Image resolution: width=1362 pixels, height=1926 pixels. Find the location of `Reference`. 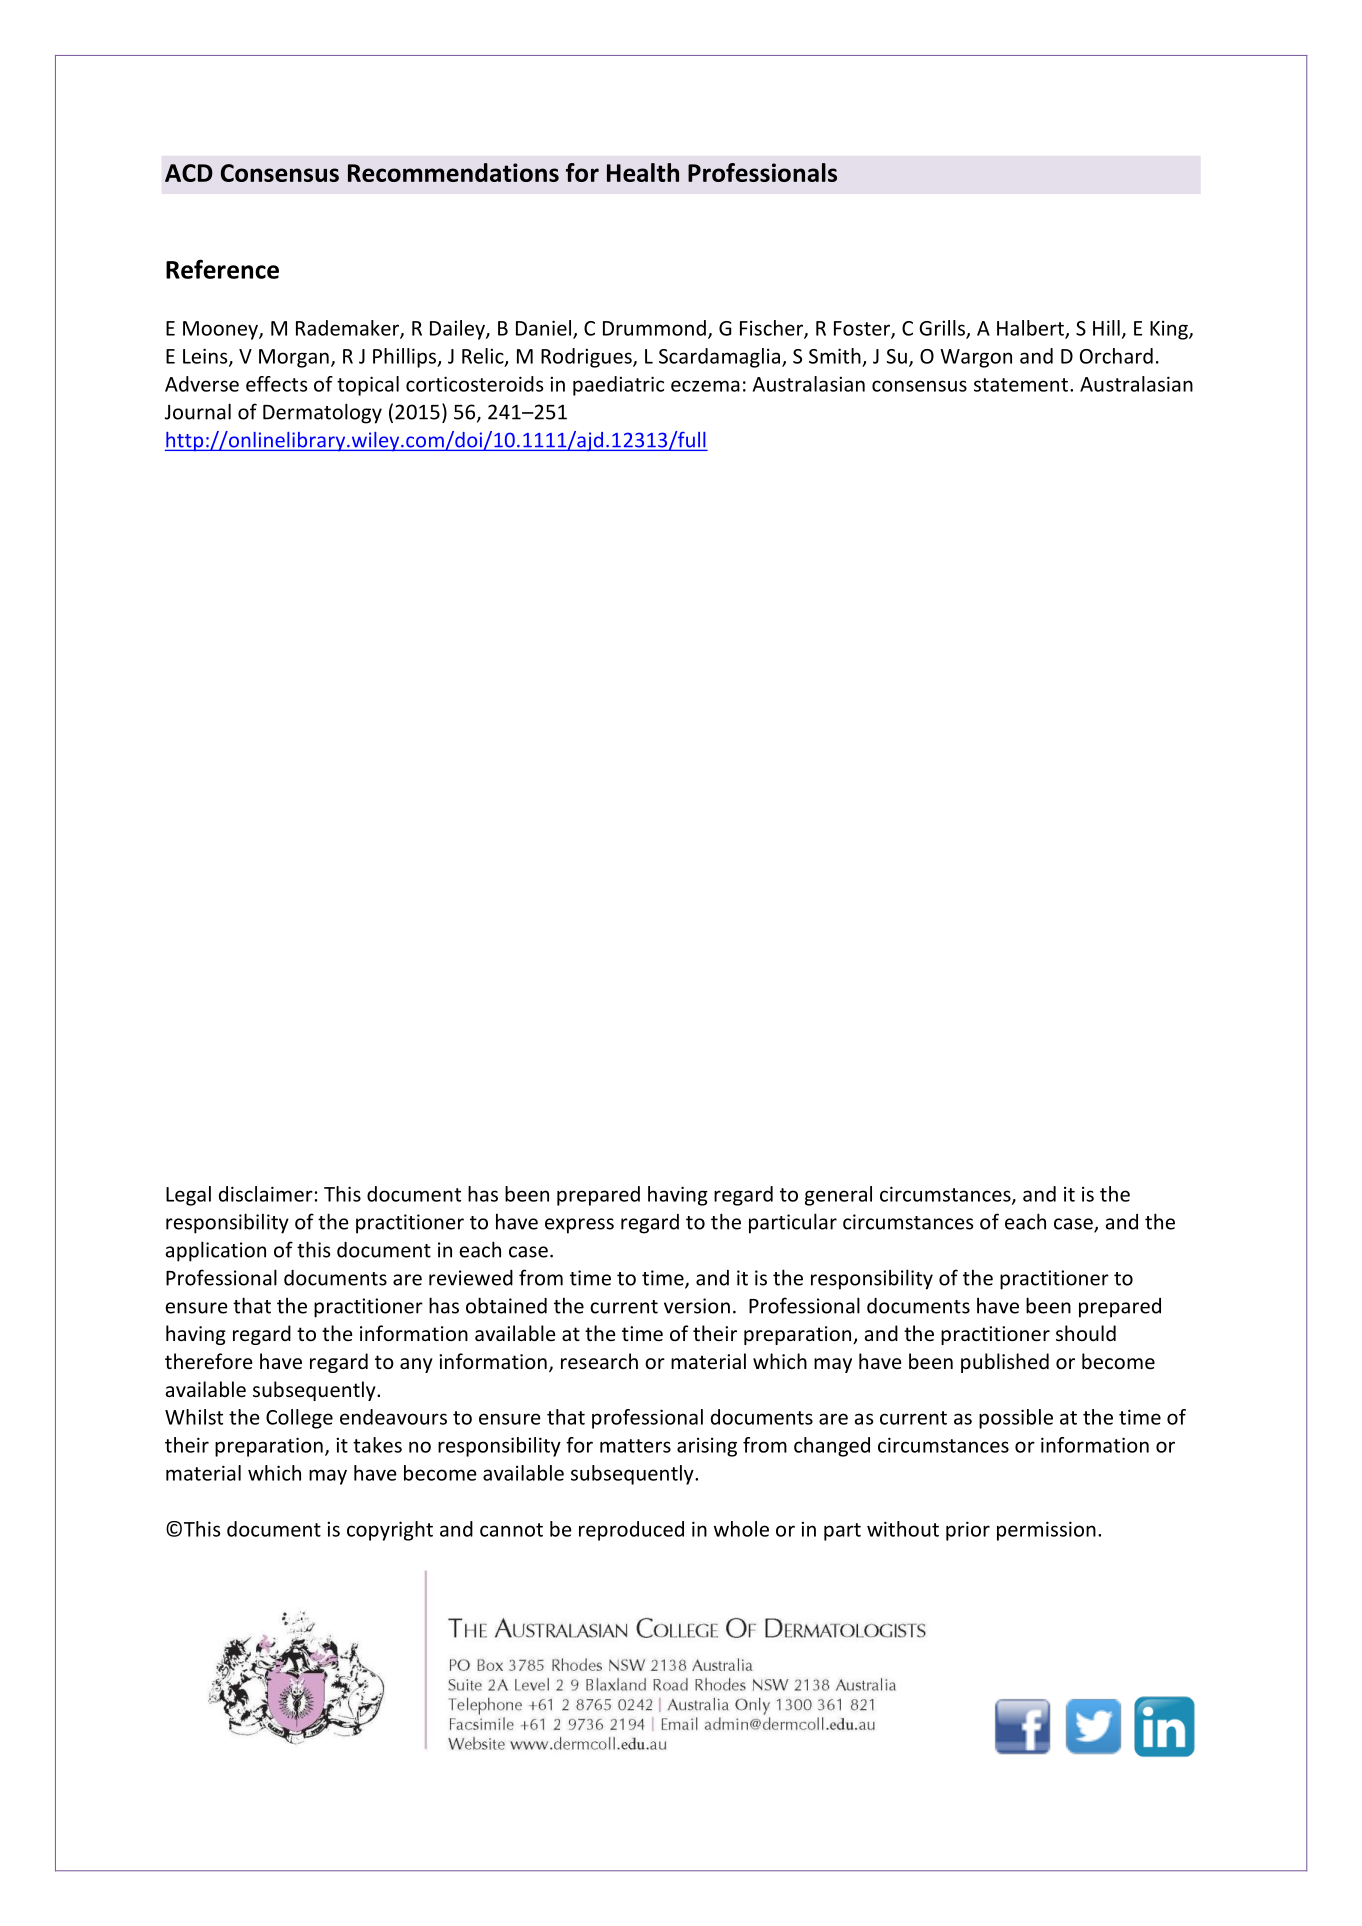

Reference is located at coordinates (222, 269).
